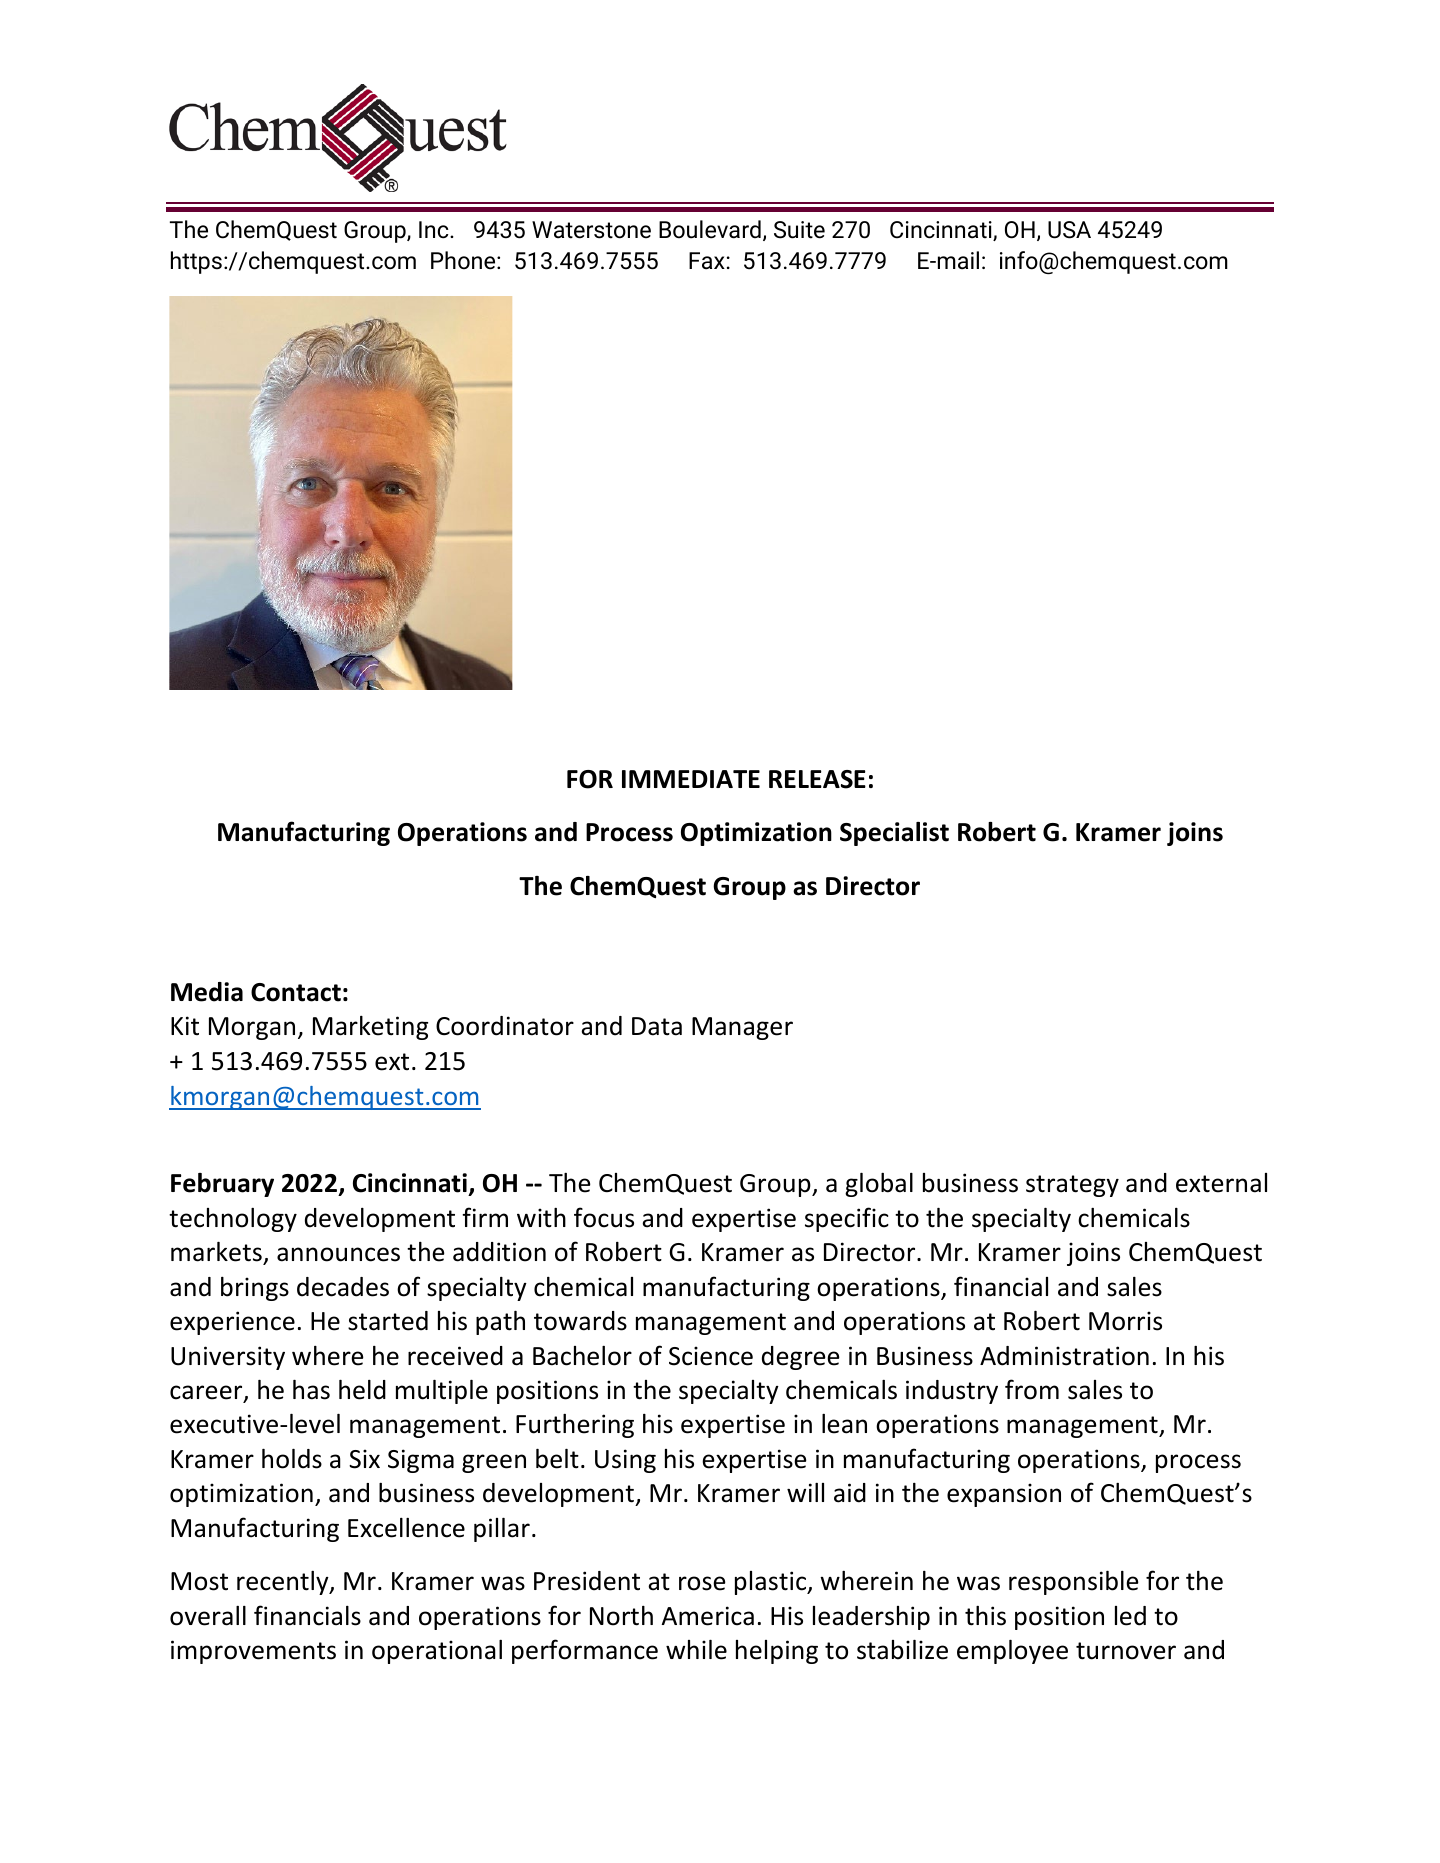 The width and height of the page is (1440, 1863). I want to click on Contact, so click(296, 992).
